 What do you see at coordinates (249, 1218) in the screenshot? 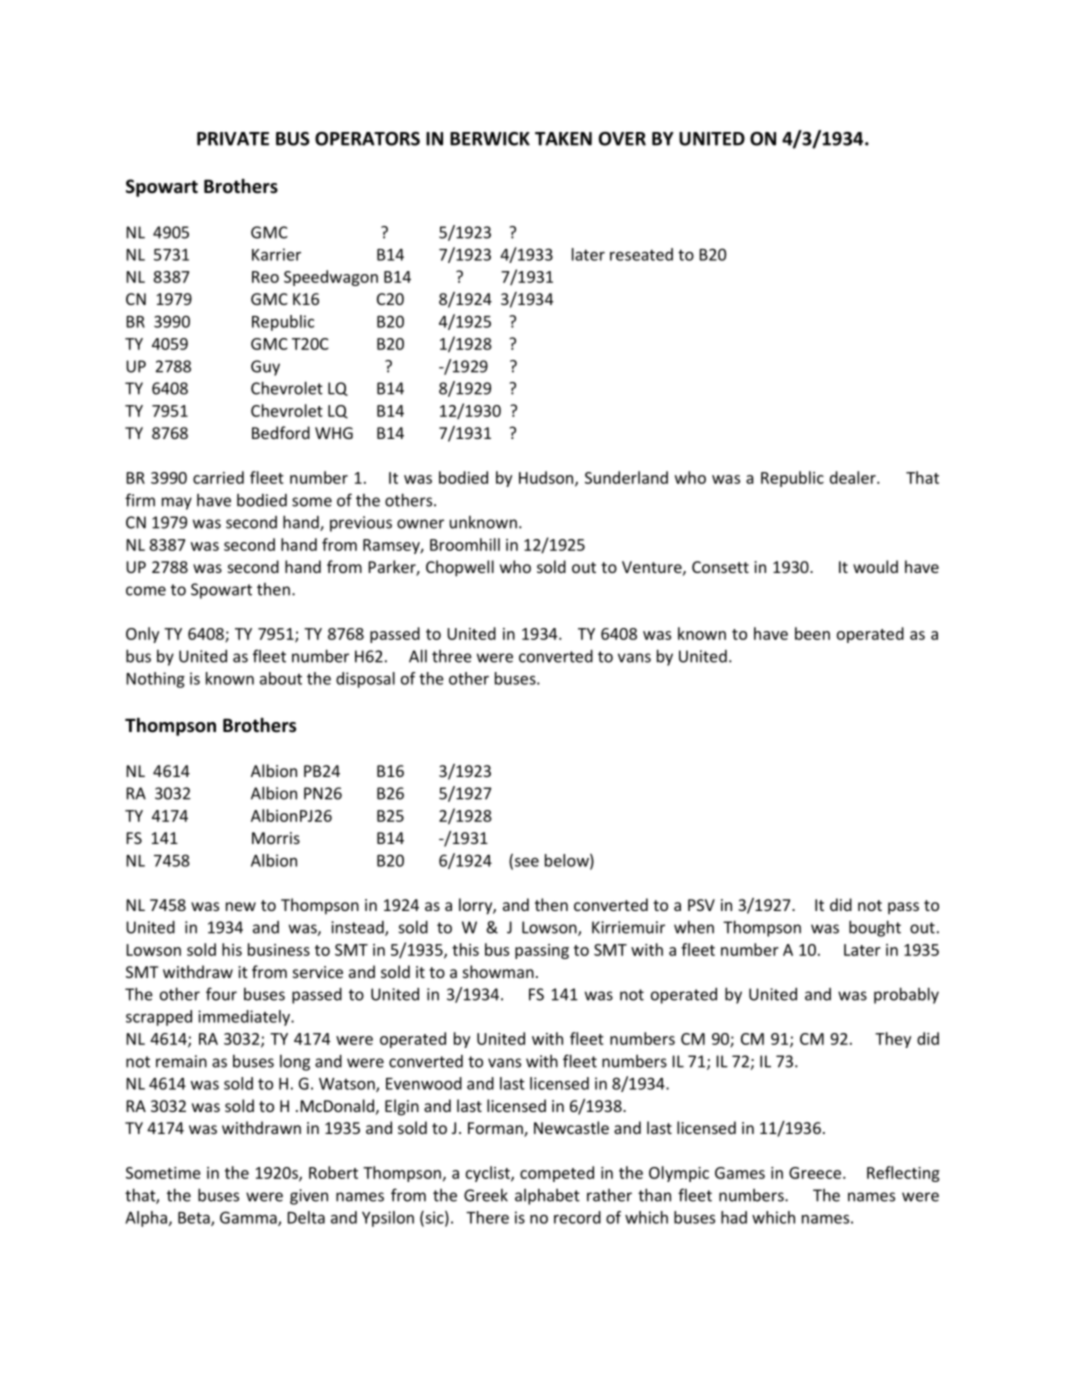
I see `Gamma` at bounding box center [249, 1218].
